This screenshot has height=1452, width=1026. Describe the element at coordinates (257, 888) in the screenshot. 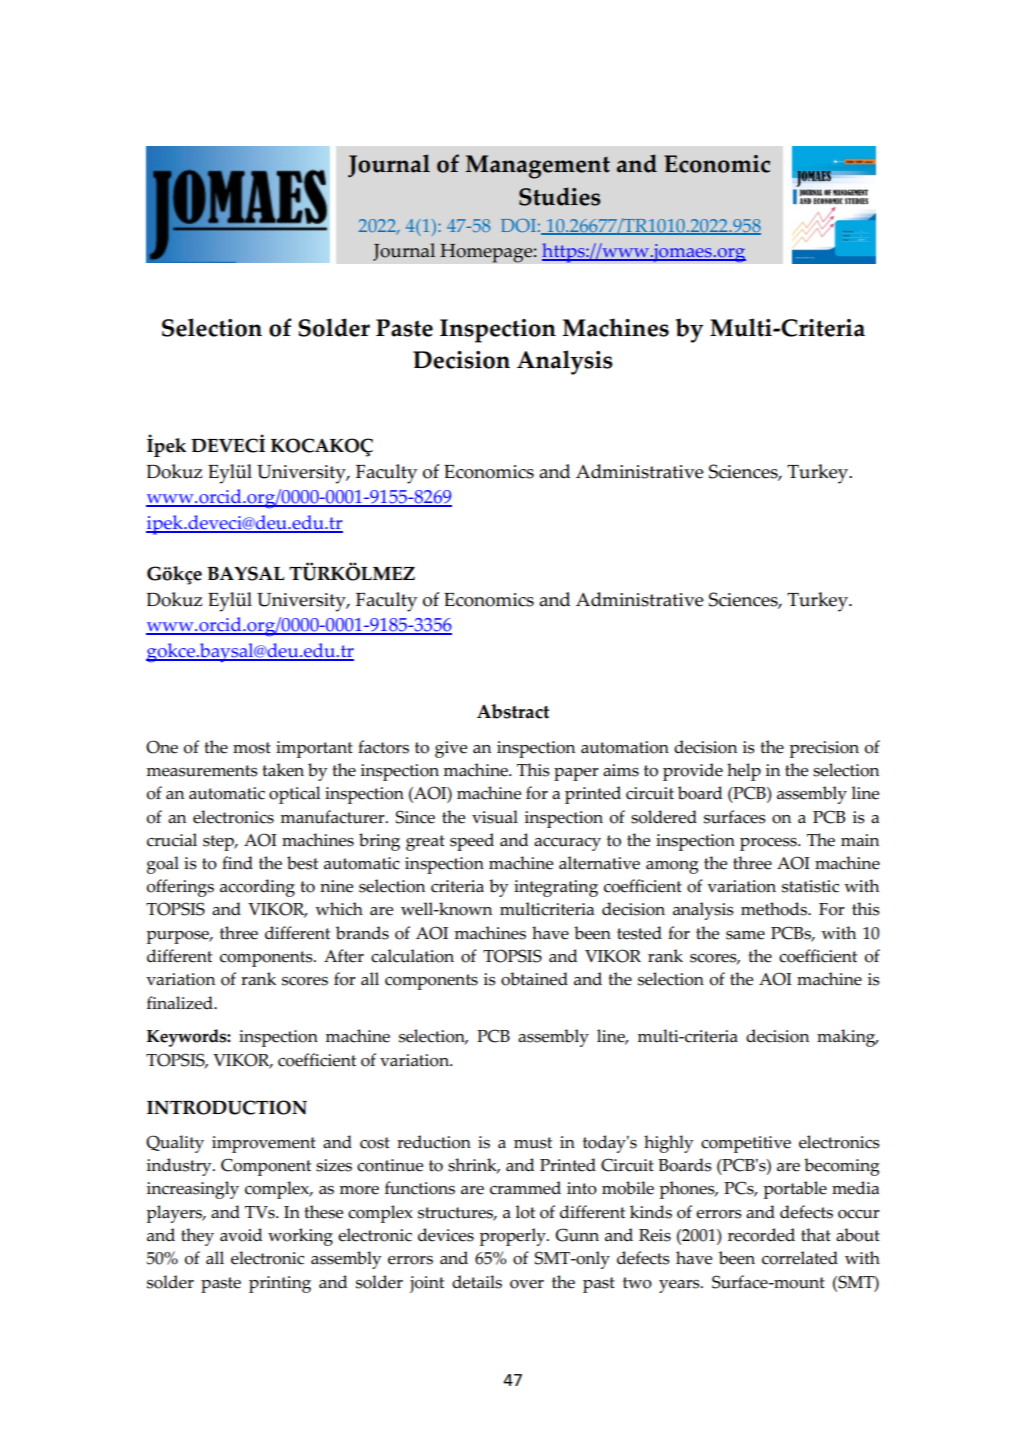

I see `according` at that location.
